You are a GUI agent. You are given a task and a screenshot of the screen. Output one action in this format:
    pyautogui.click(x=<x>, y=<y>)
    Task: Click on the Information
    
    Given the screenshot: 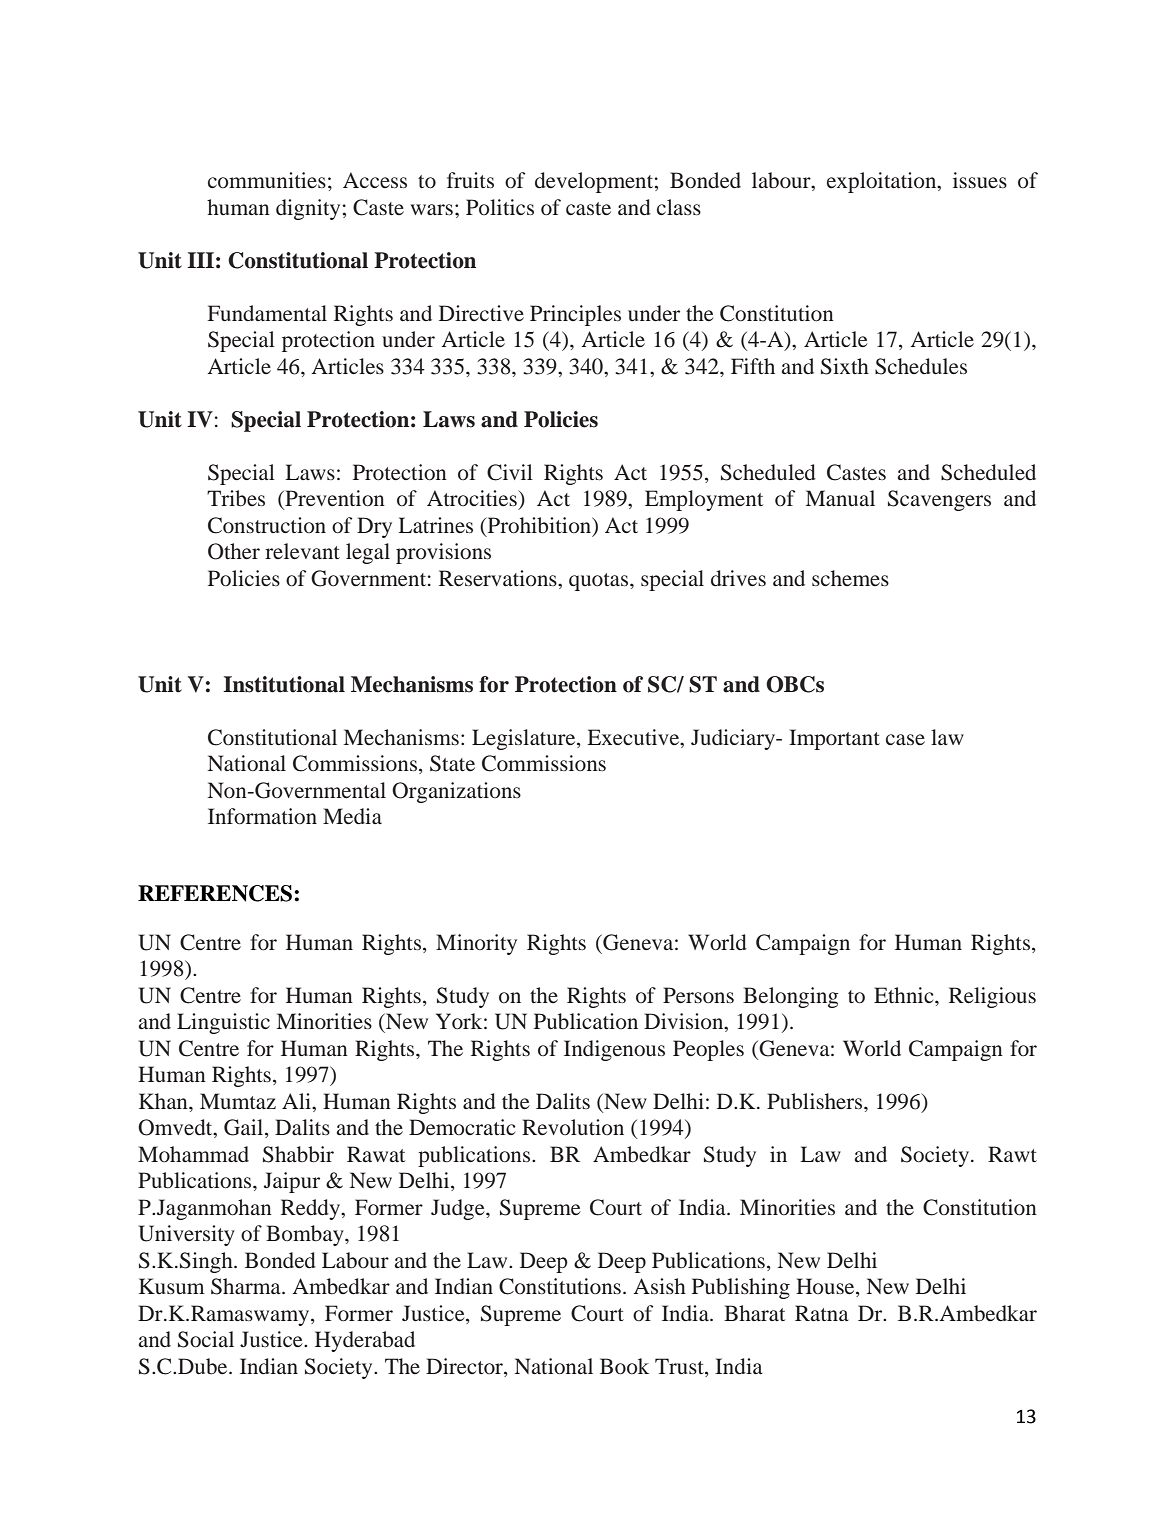 What is the action you would take?
    pyautogui.click(x=262, y=816)
